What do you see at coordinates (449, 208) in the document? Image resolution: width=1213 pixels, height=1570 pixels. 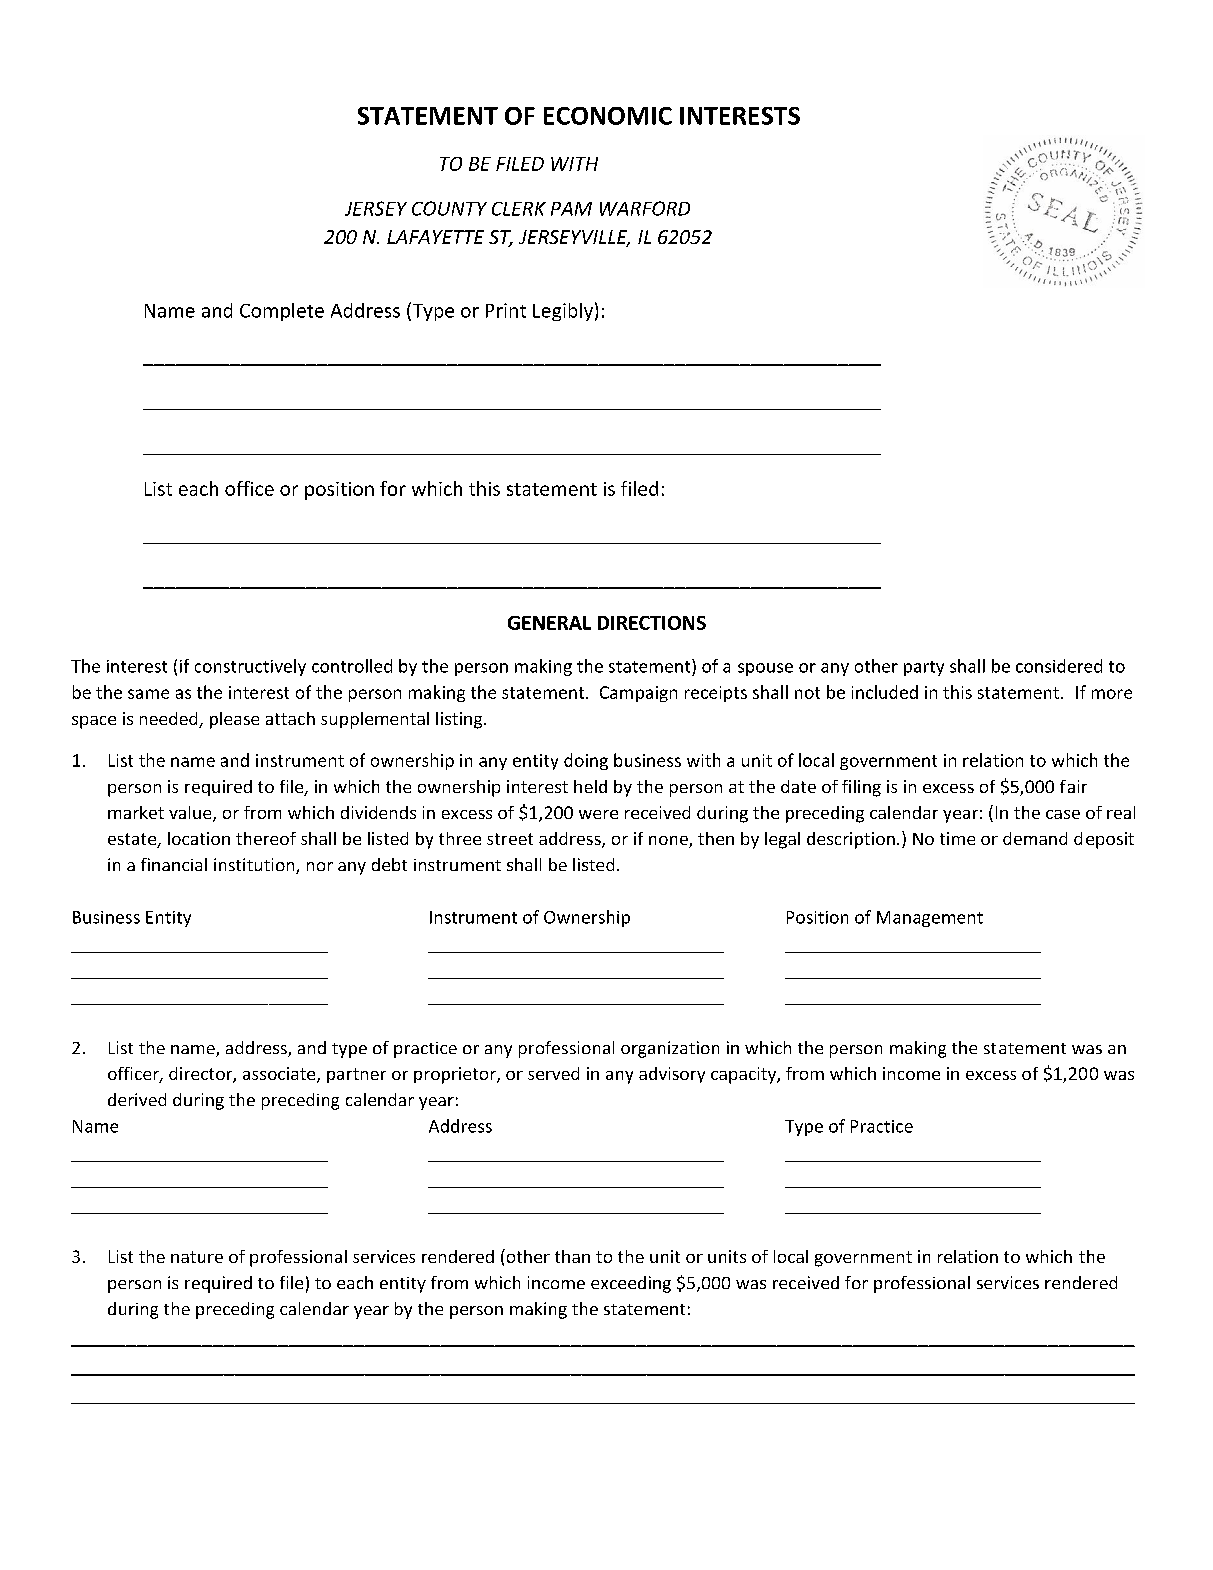 I see `COUNTY` at bounding box center [449, 208].
